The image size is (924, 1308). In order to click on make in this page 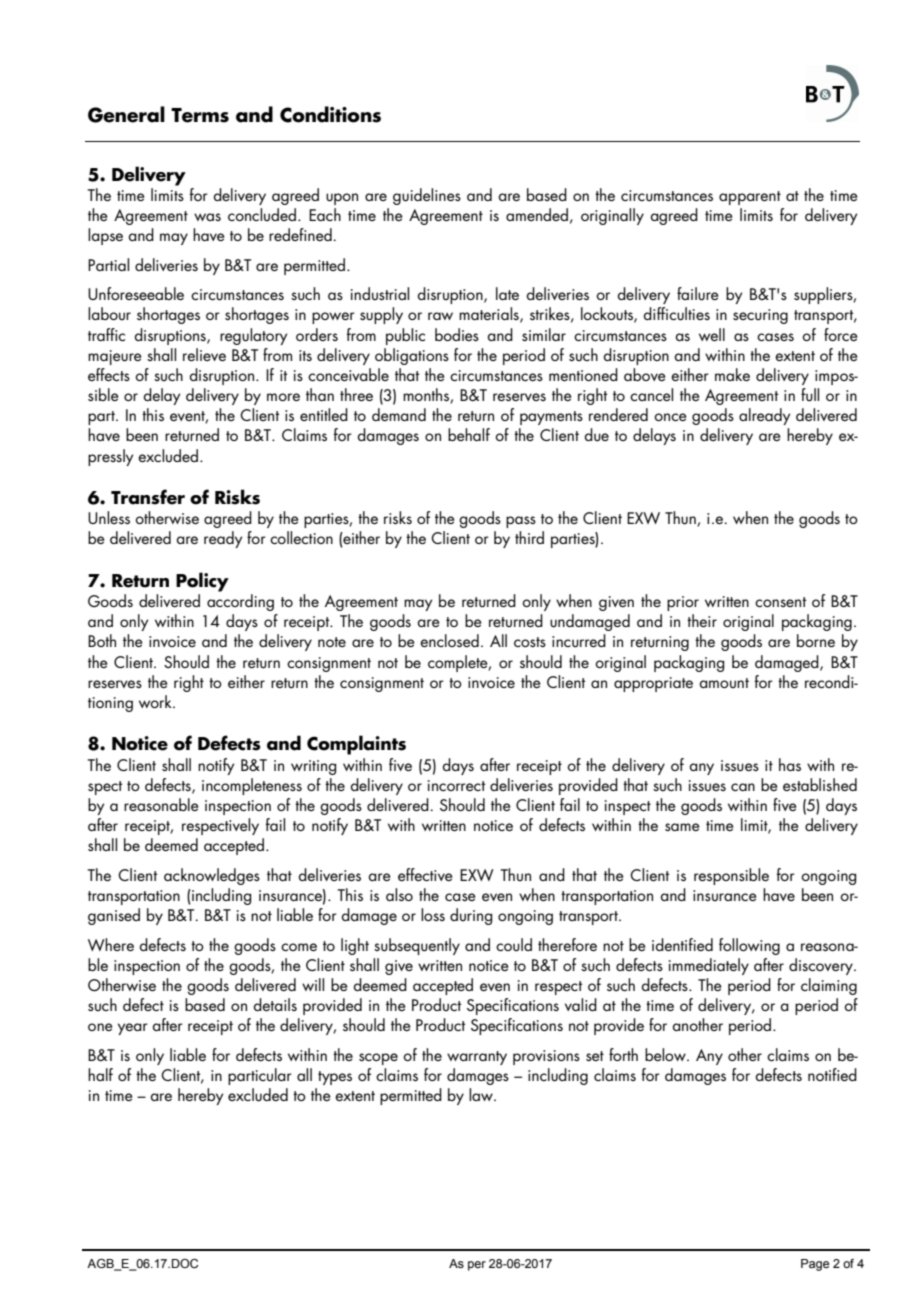, I will do `click(732, 374)`.
